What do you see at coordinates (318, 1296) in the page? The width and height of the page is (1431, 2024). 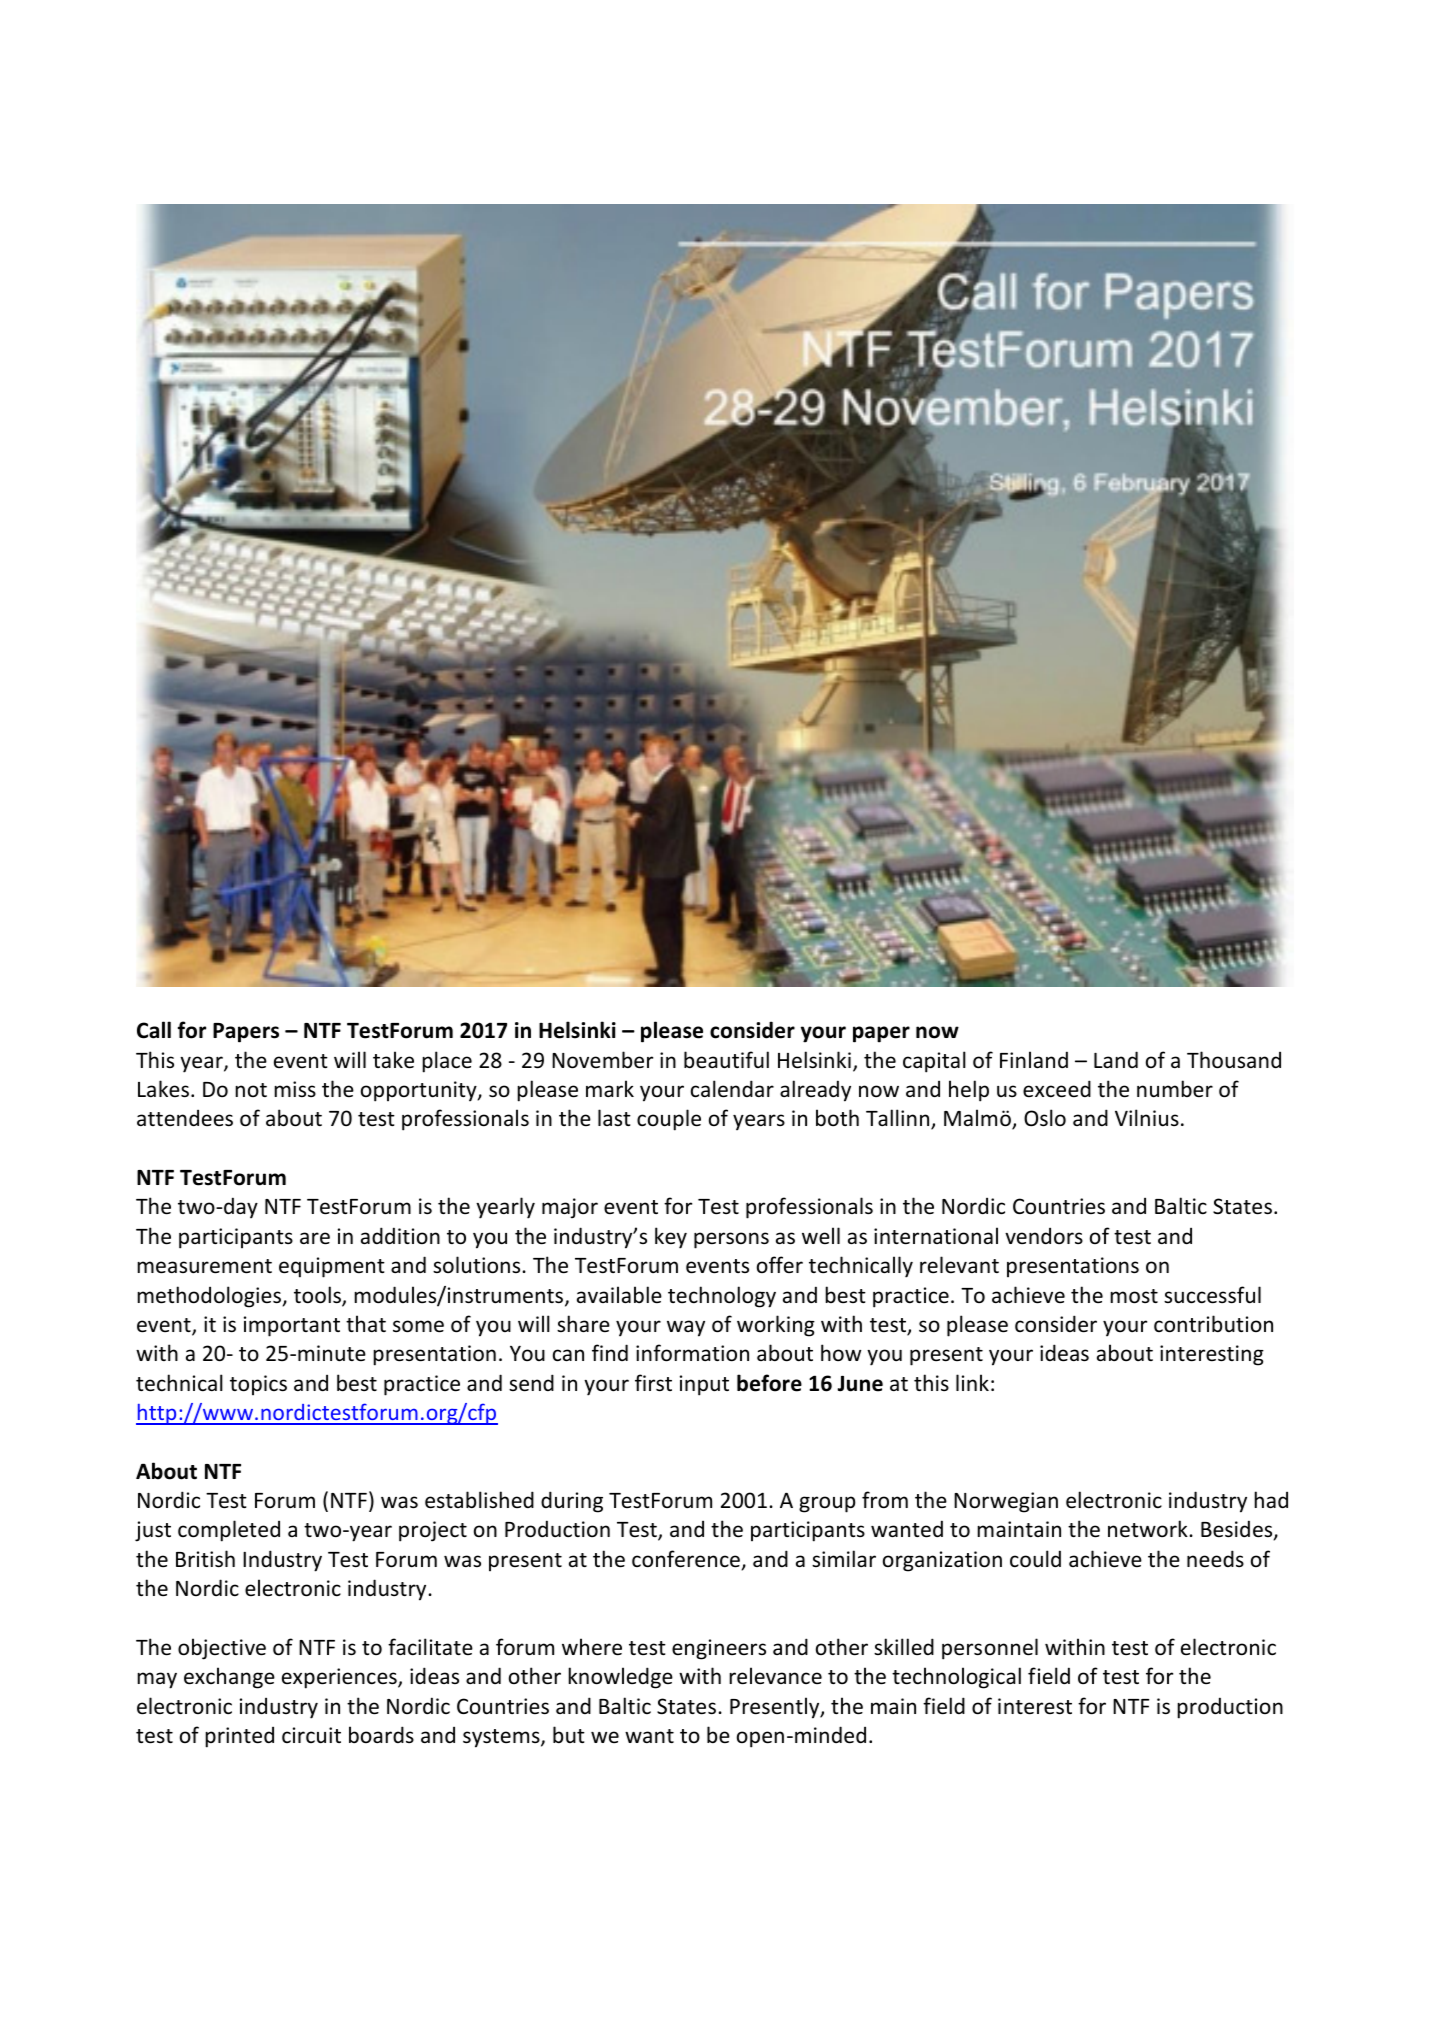 I see `tools` at bounding box center [318, 1296].
